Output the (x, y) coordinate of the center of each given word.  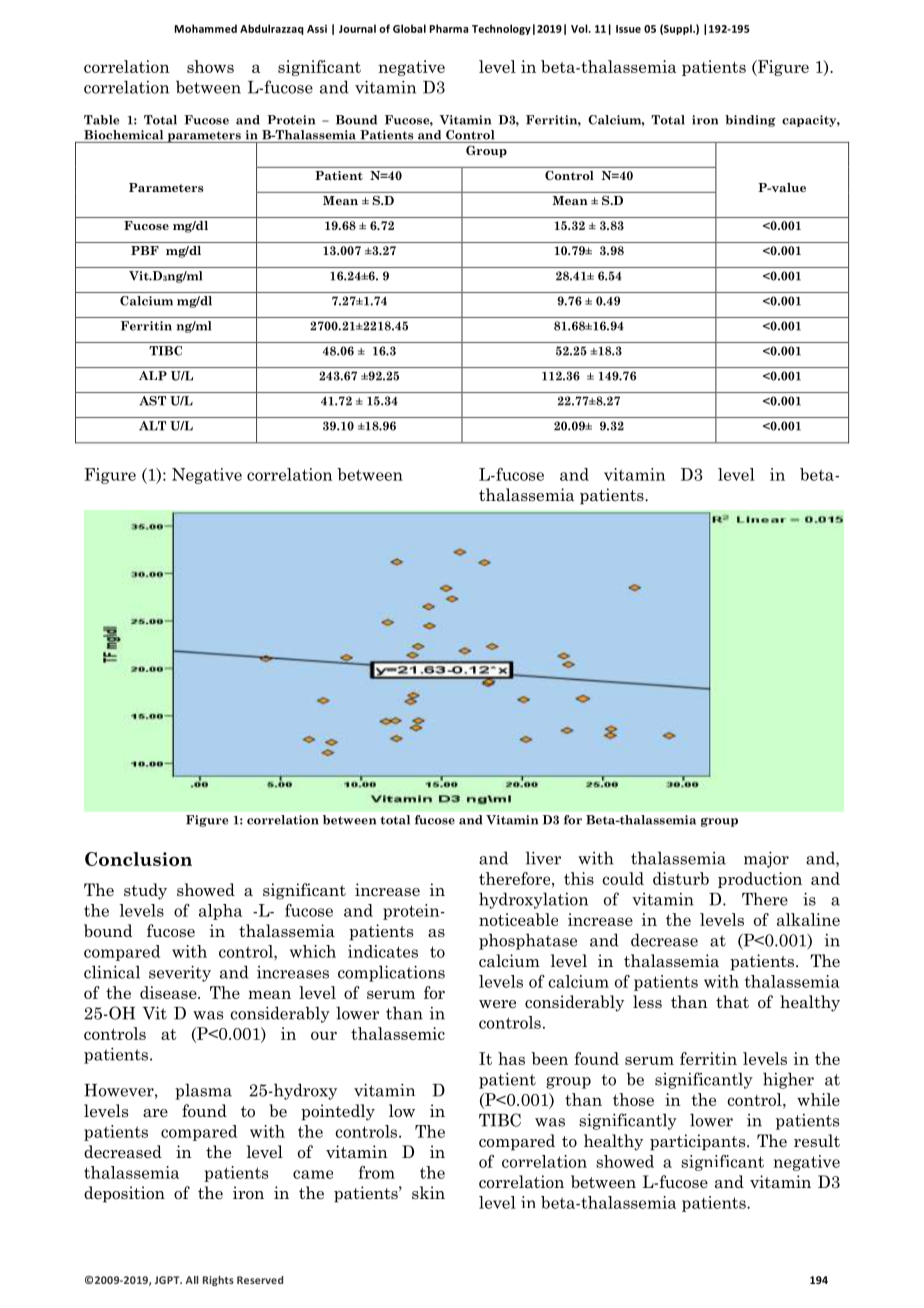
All (191, 1280)
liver (543, 858)
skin (428, 1193)
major (766, 859)
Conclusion (138, 859)
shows (210, 66)
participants (699, 1142)
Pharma (449, 28)
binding (750, 121)
